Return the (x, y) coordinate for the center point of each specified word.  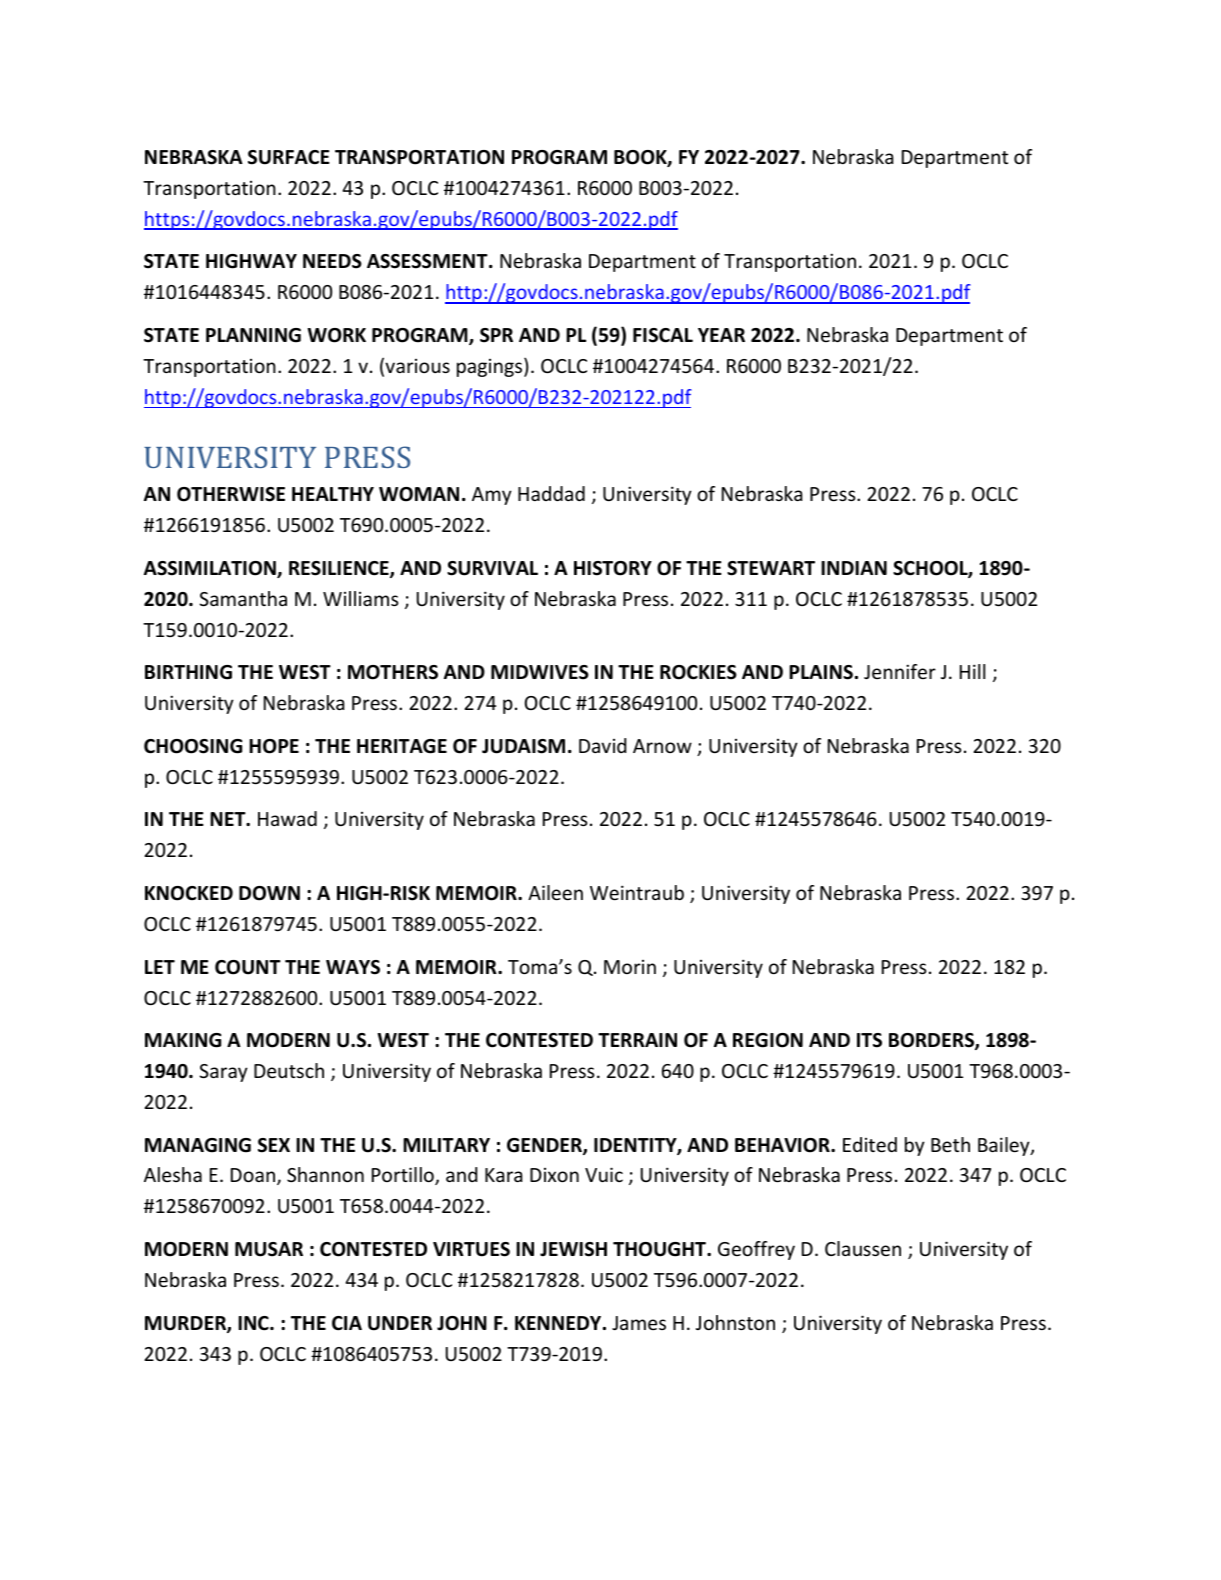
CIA (347, 1323)
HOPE (274, 746)
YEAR (721, 335)
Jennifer (900, 671)
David (602, 745)
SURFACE (289, 157)
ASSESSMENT (428, 261)
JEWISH (573, 1249)
